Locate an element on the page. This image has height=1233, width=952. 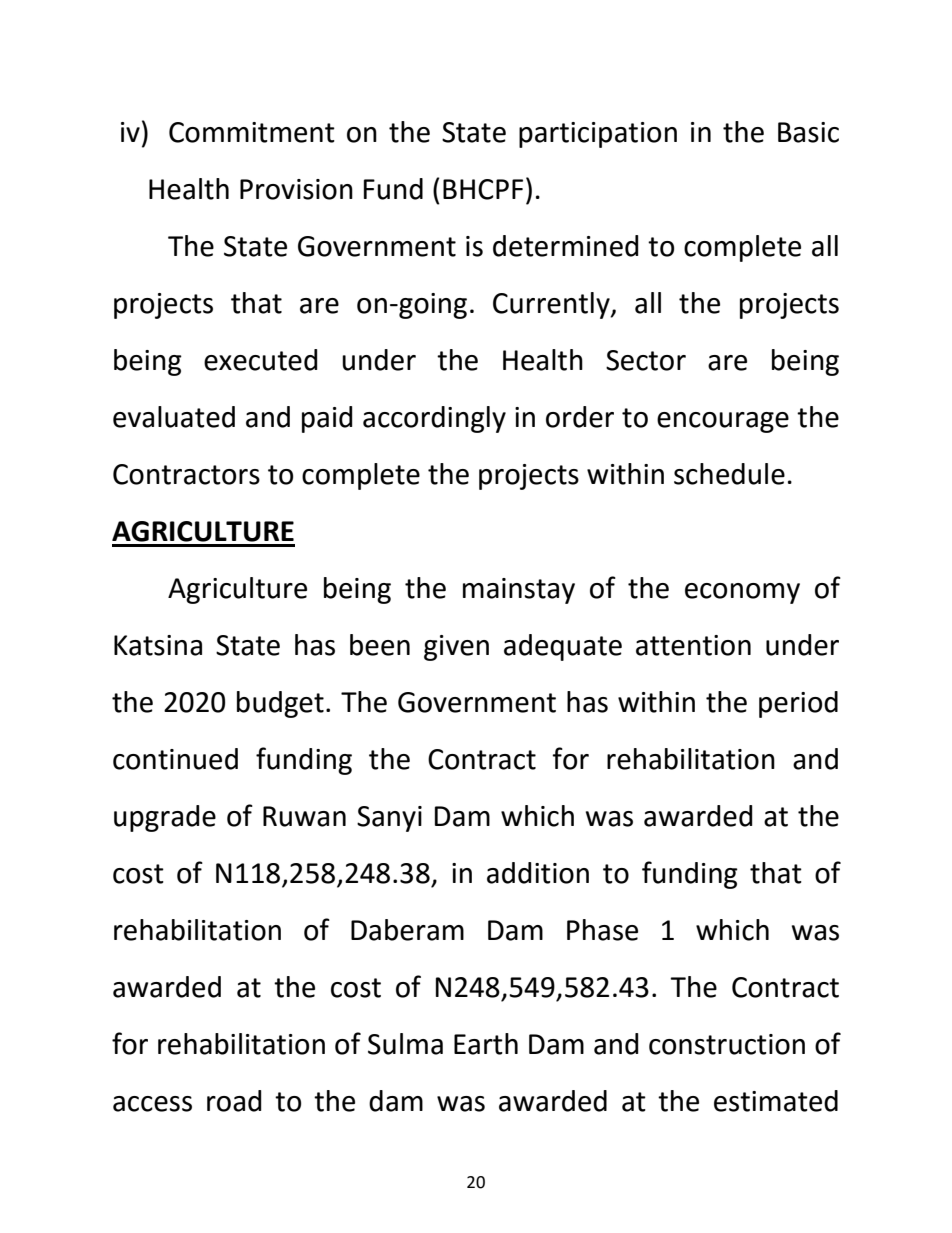
upgrade is located at coordinates (165, 818).
